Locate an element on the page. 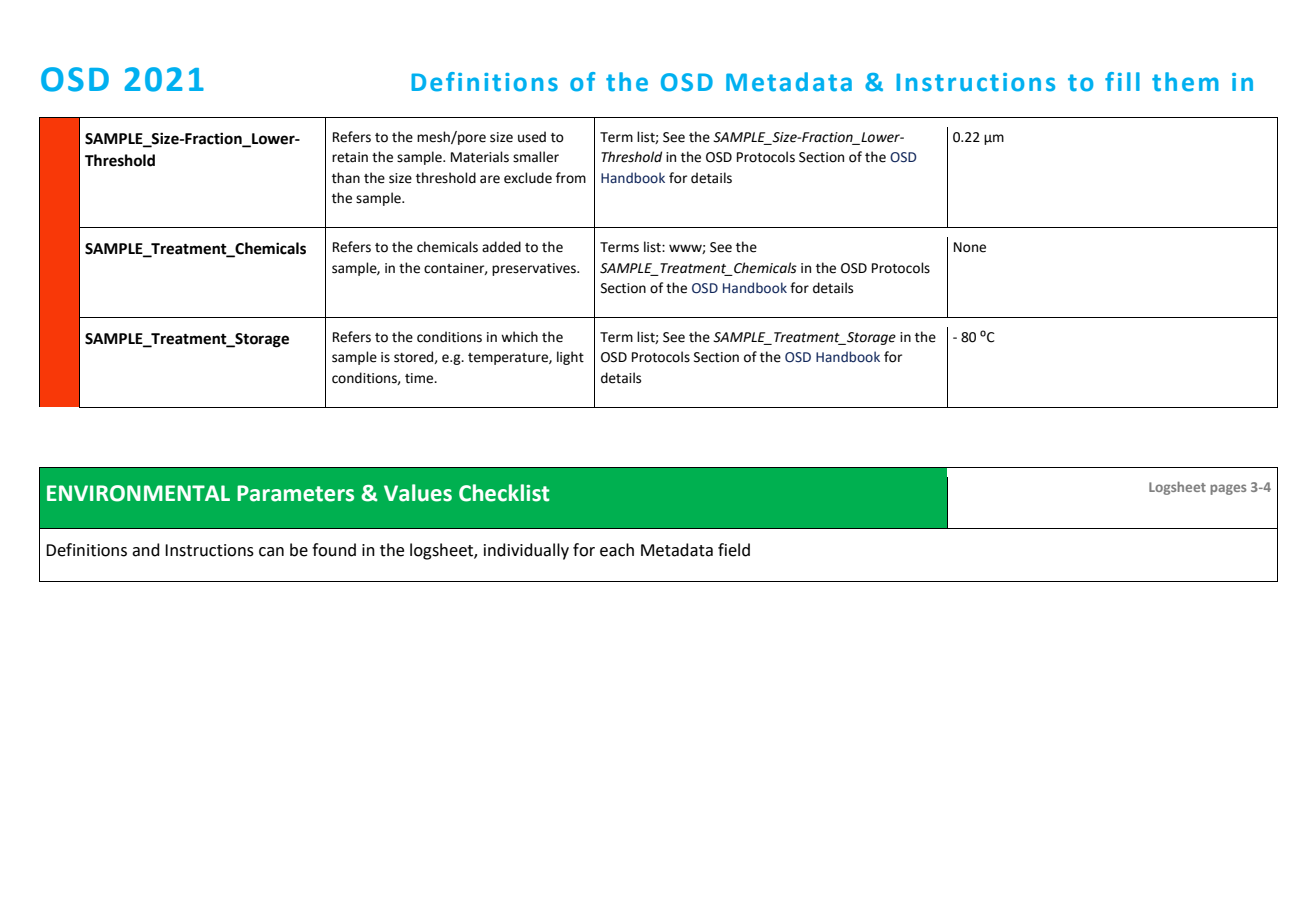 The height and width of the document is (924, 1308). can is located at coordinates (271, 552).
